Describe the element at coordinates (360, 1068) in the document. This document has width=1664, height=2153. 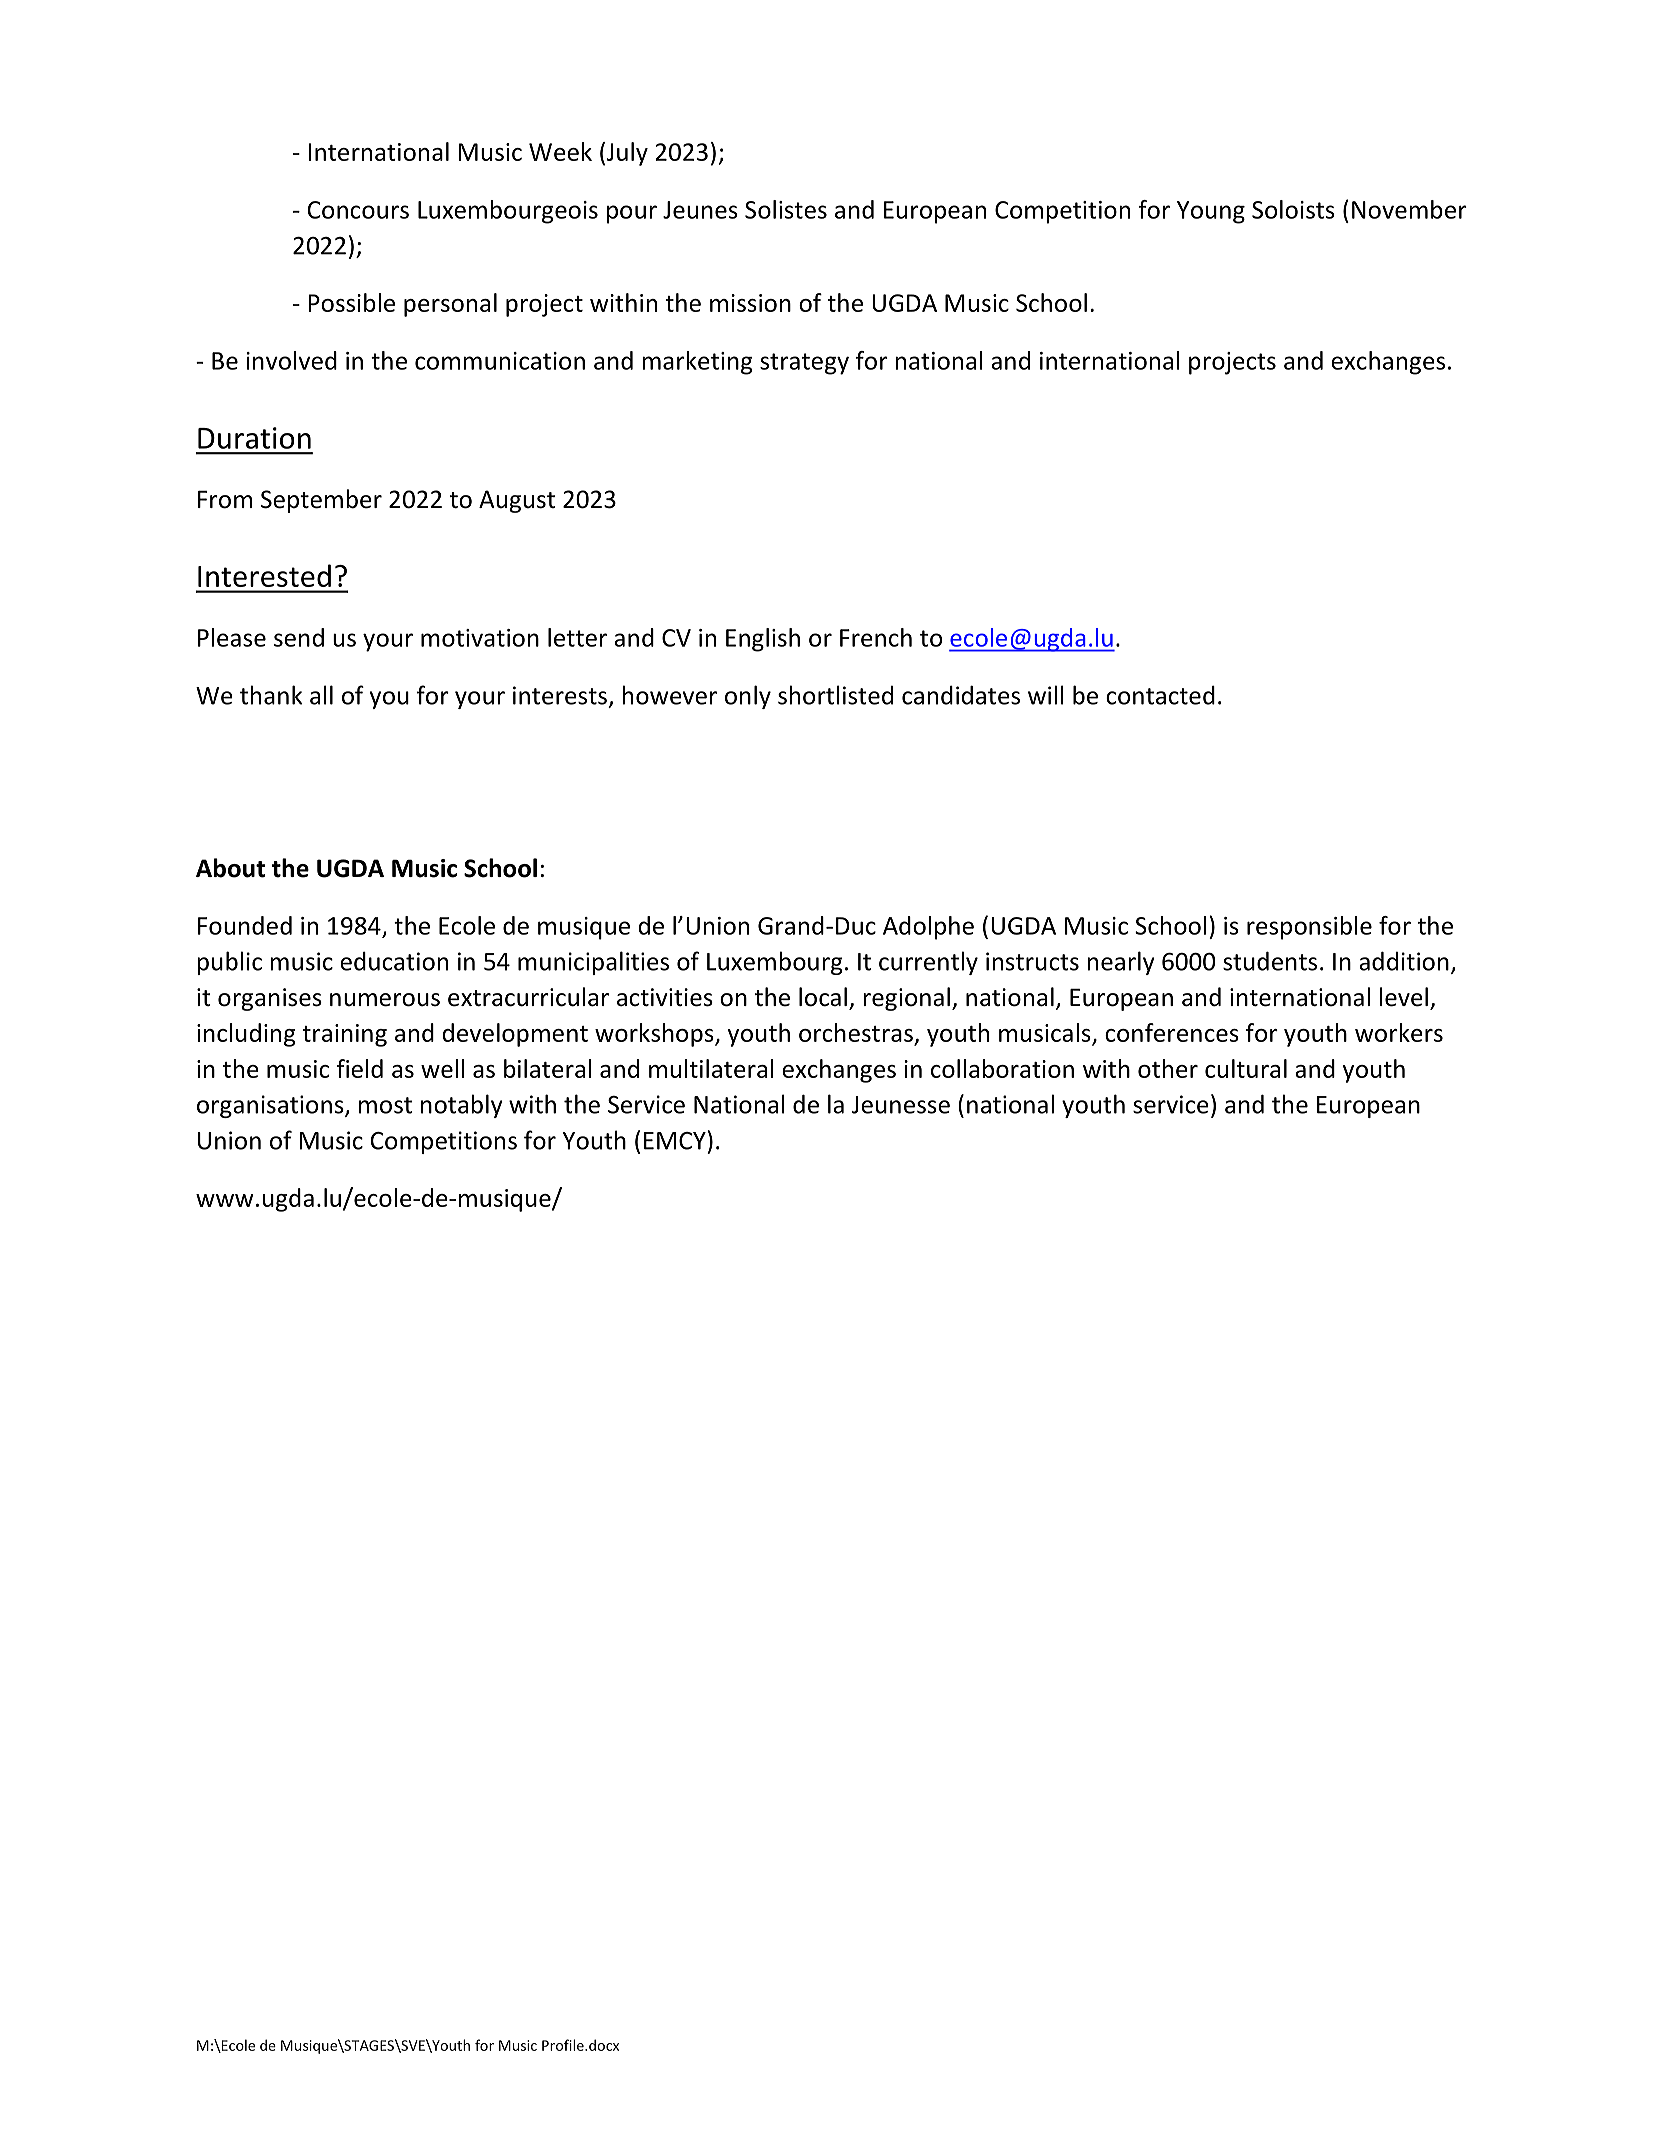
I see `field` at that location.
